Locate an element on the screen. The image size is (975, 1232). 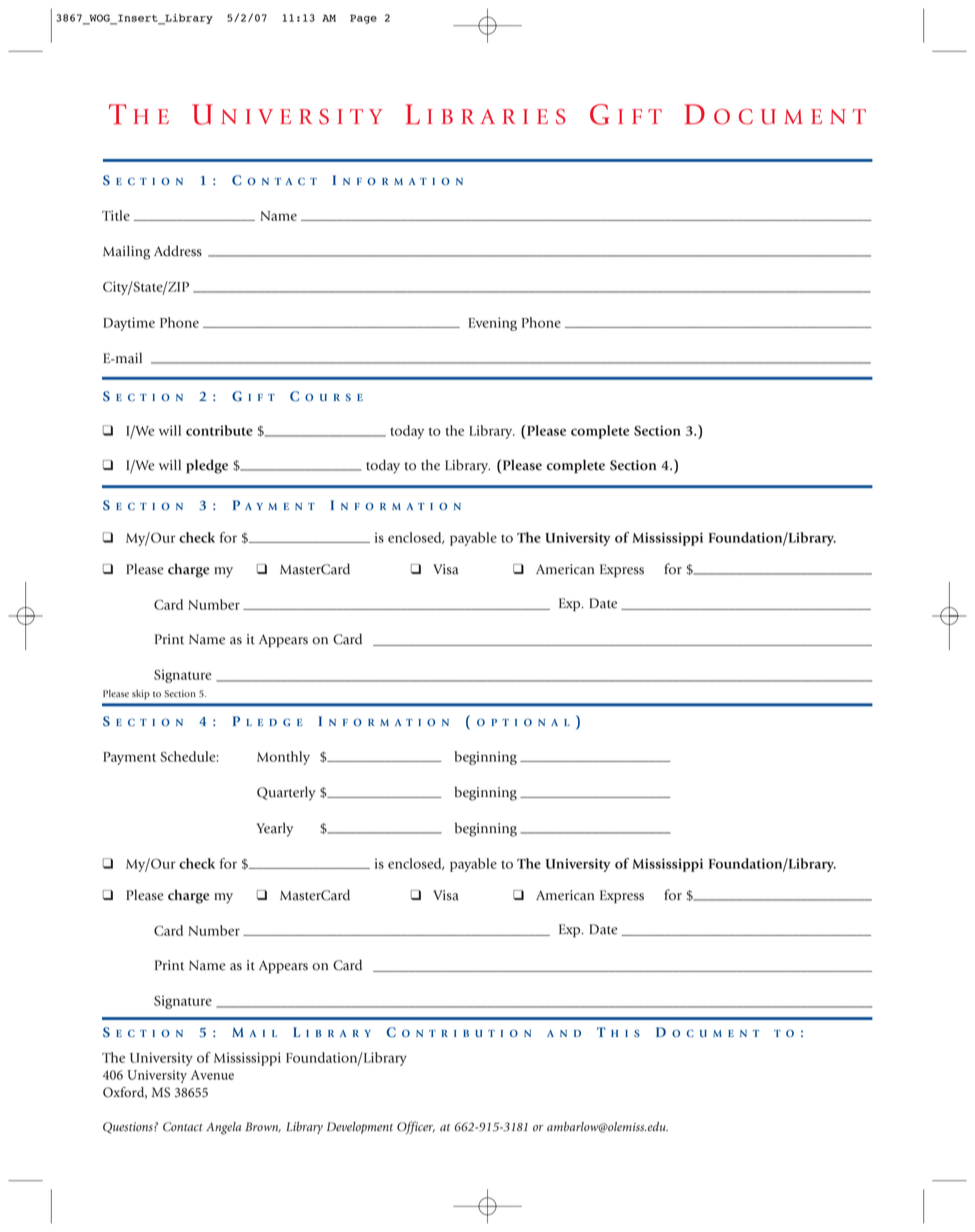
Monthly is located at coordinates (283, 758).
